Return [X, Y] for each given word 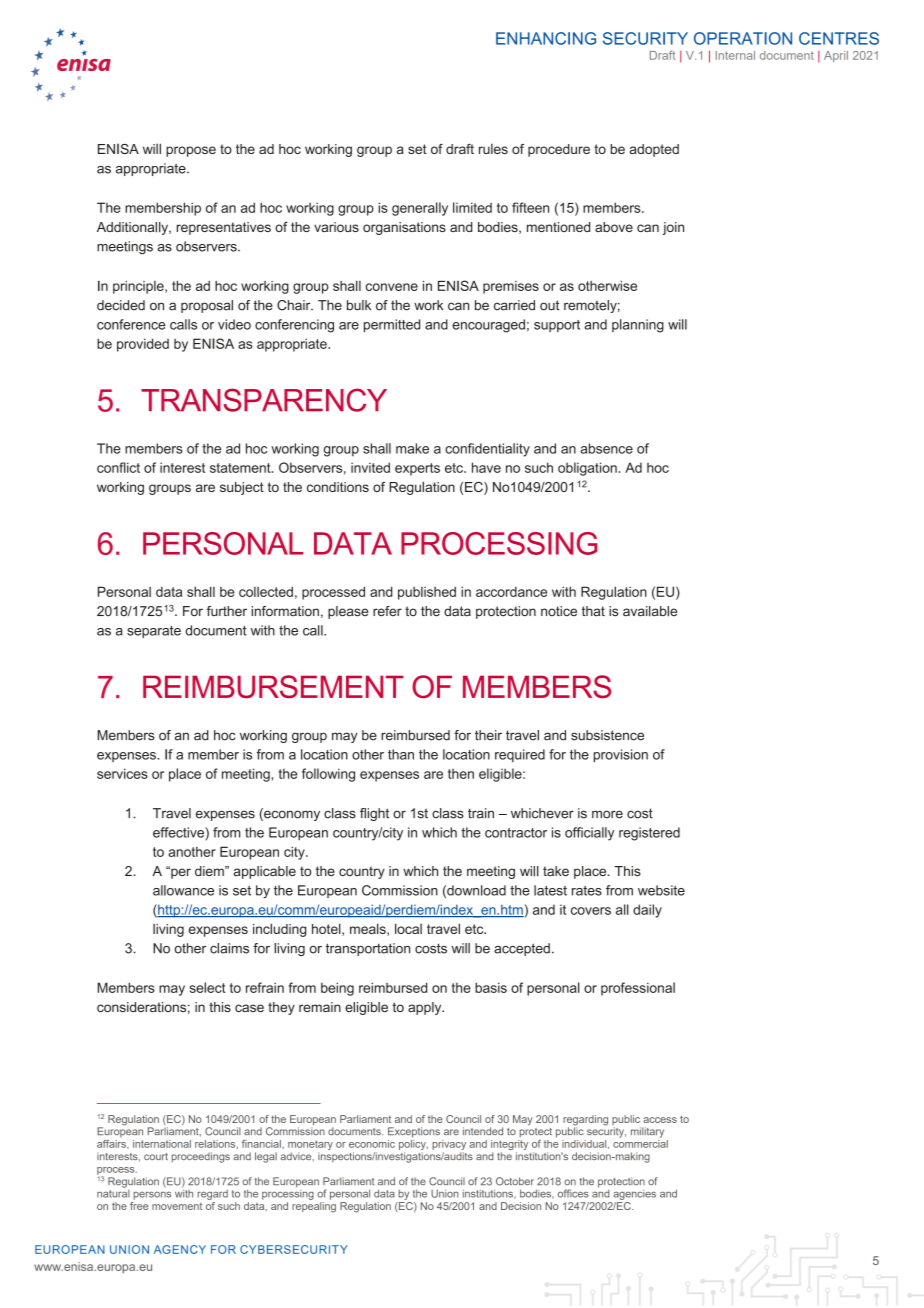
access [660, 1120]
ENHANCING [546, 38]
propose [191, 151]
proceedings [200, 1157]
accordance [511, 592]
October [515, 1181]
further [227, 611]
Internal [735, 55]
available [650, 611]
